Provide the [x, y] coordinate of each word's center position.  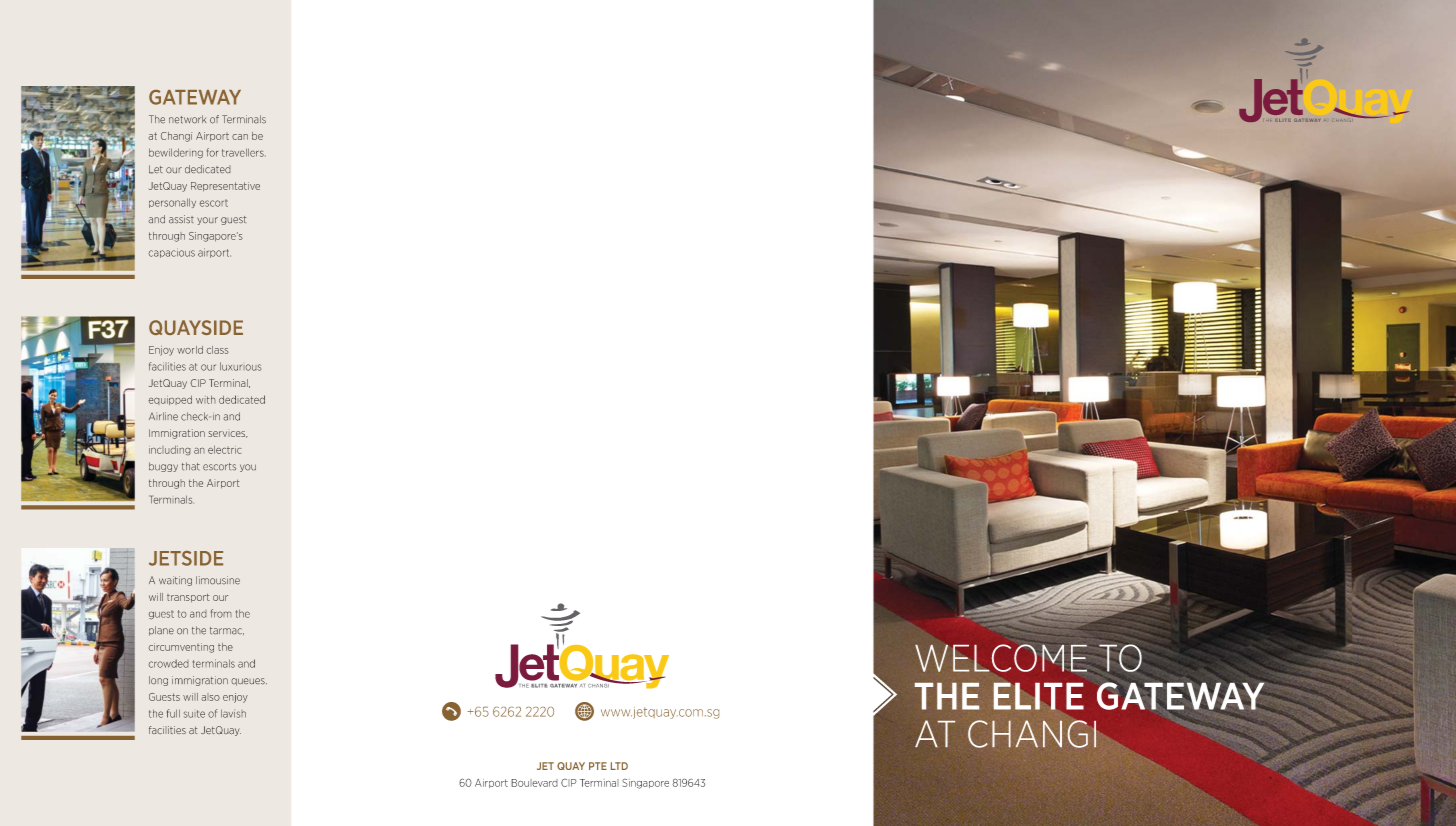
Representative [225, 187]
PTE [598, 766]
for [212, 152]
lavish [233, 713]
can [240, 137]
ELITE [1038, 697]
